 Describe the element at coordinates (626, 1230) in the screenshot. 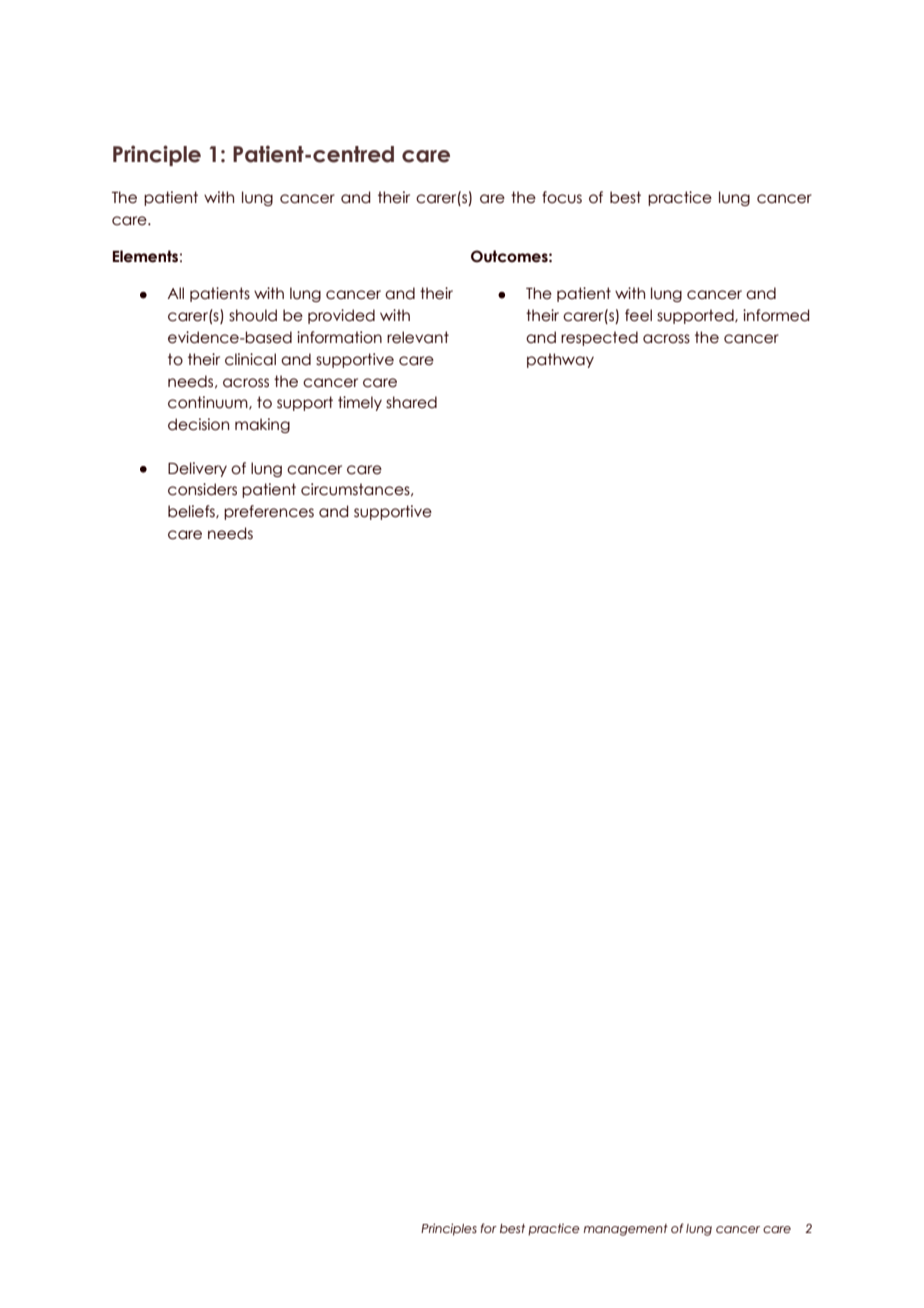

I see `management` at that location.
